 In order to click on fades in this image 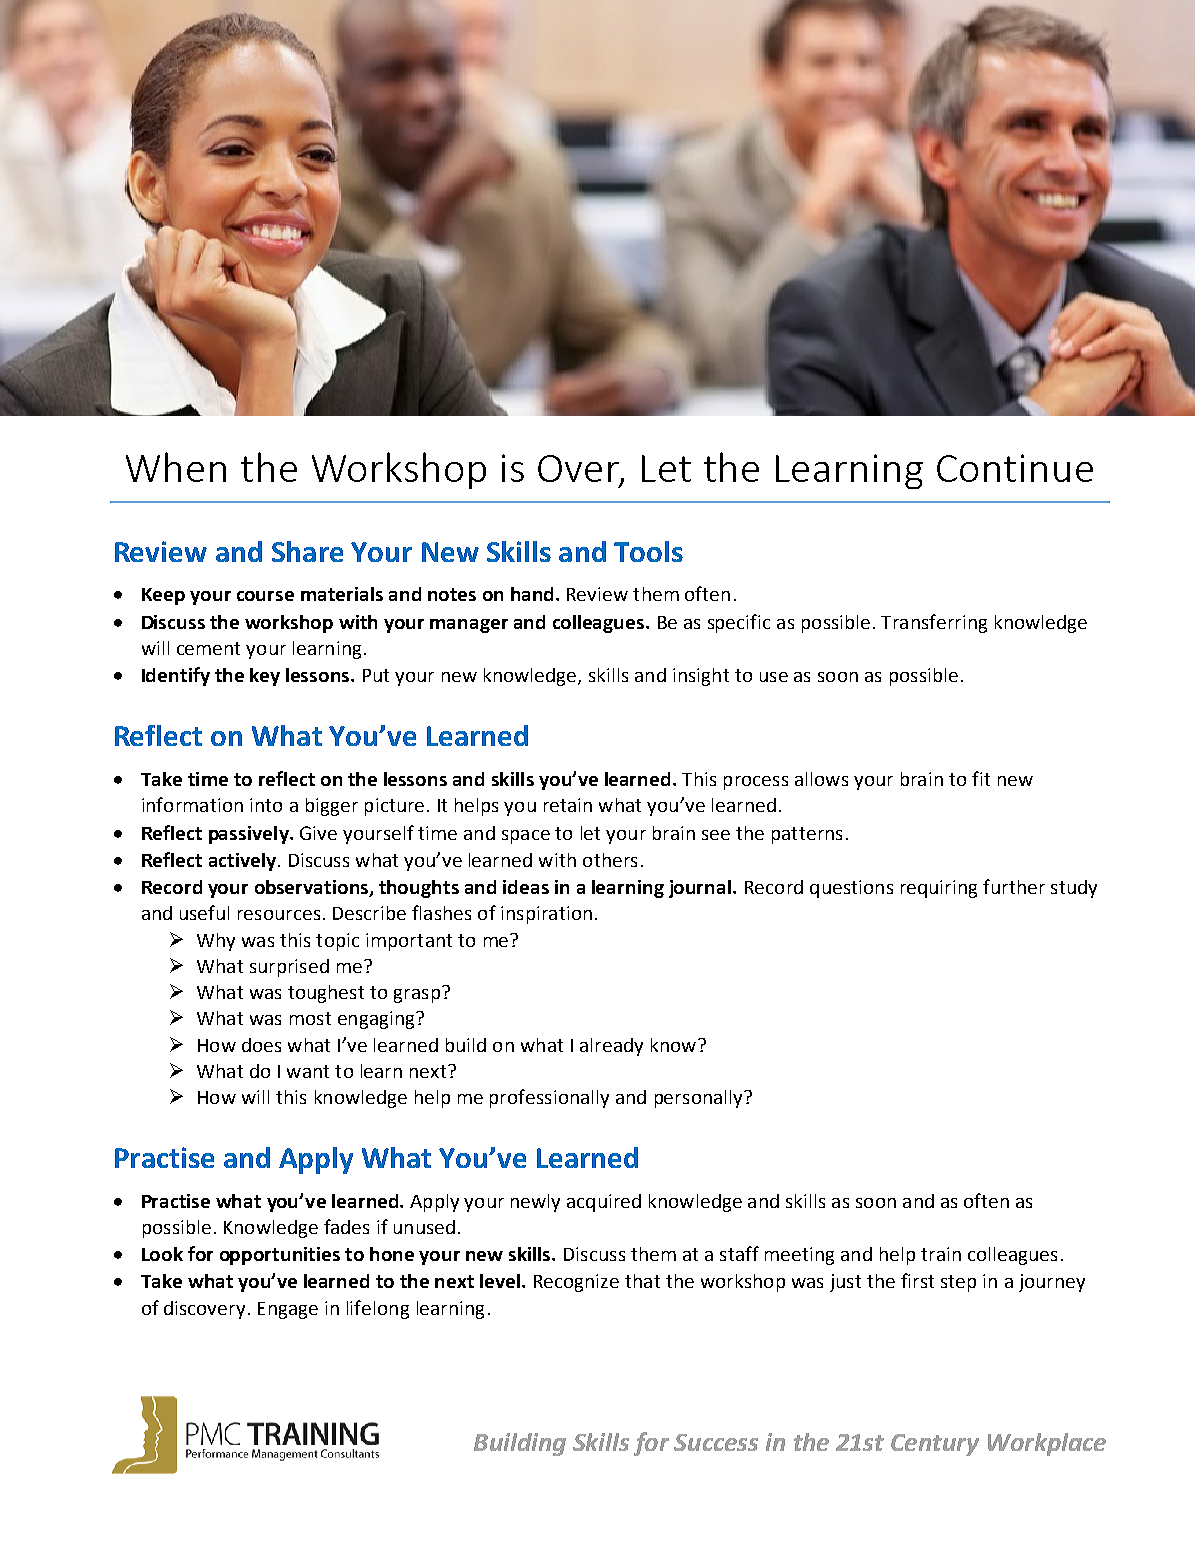, I will do `click(346, 1226)`.
